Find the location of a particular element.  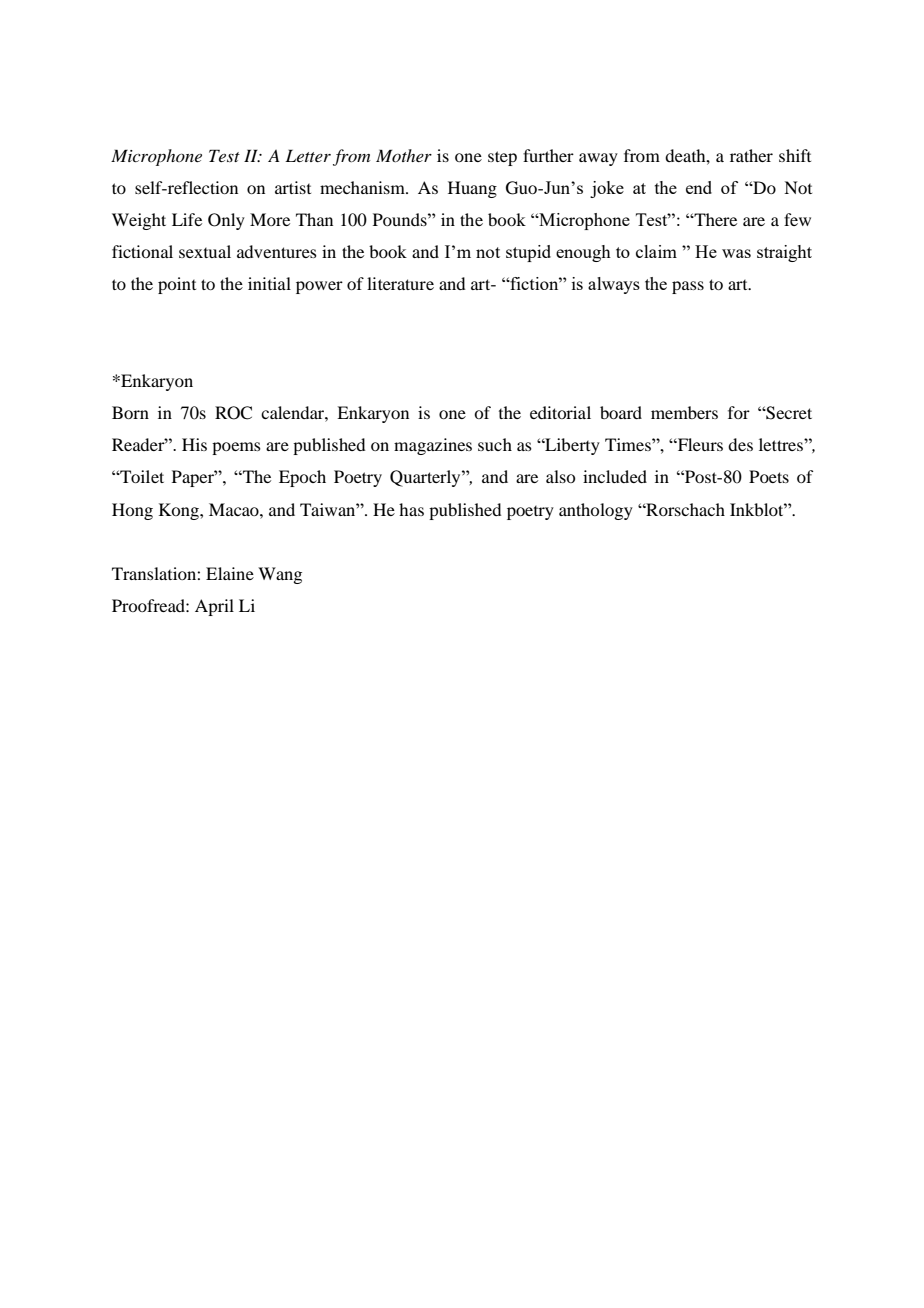

for is located at coordinates (739, 412).
